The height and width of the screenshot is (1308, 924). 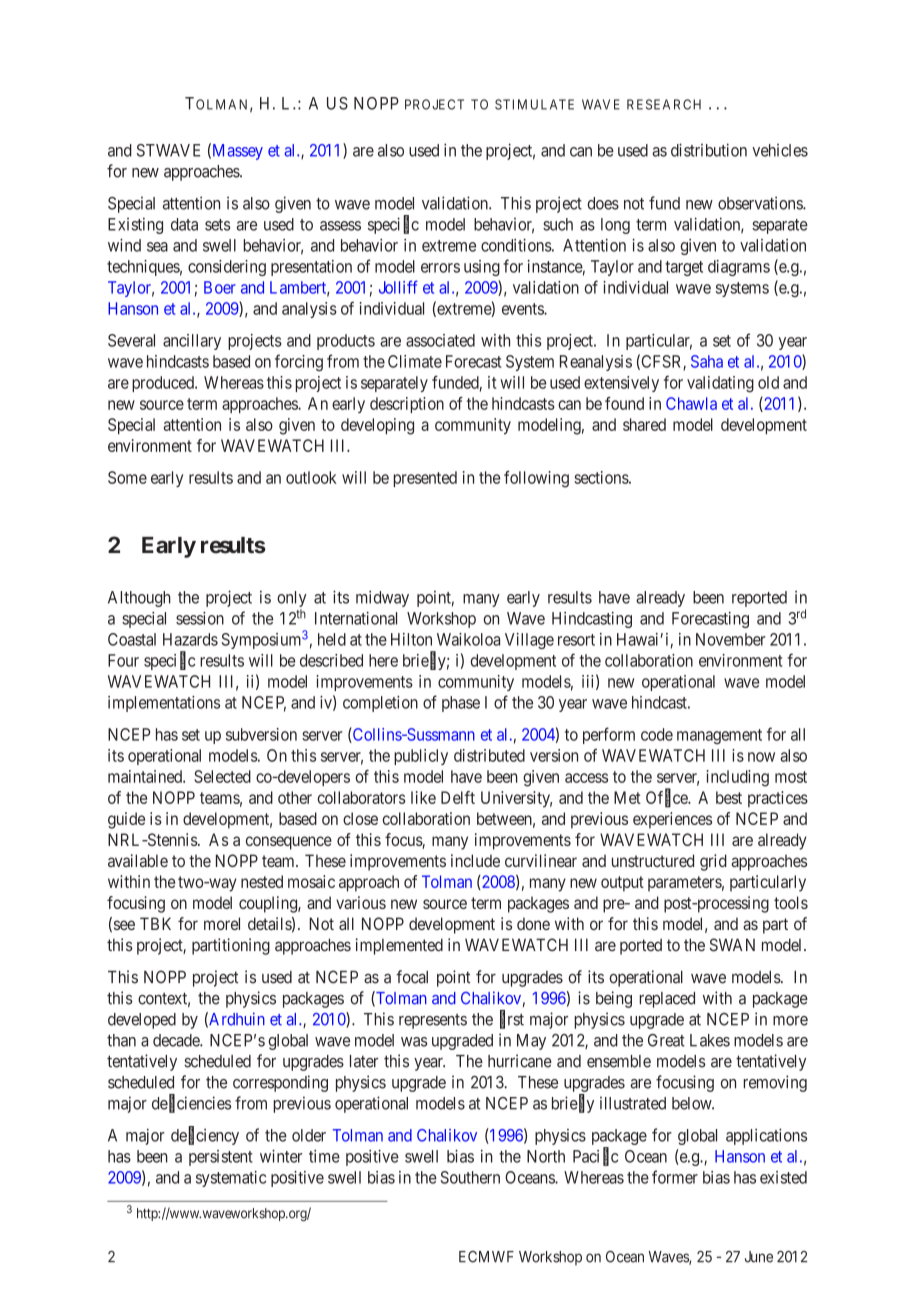 I want to click on Southern, so click(x=470, y=1177).
